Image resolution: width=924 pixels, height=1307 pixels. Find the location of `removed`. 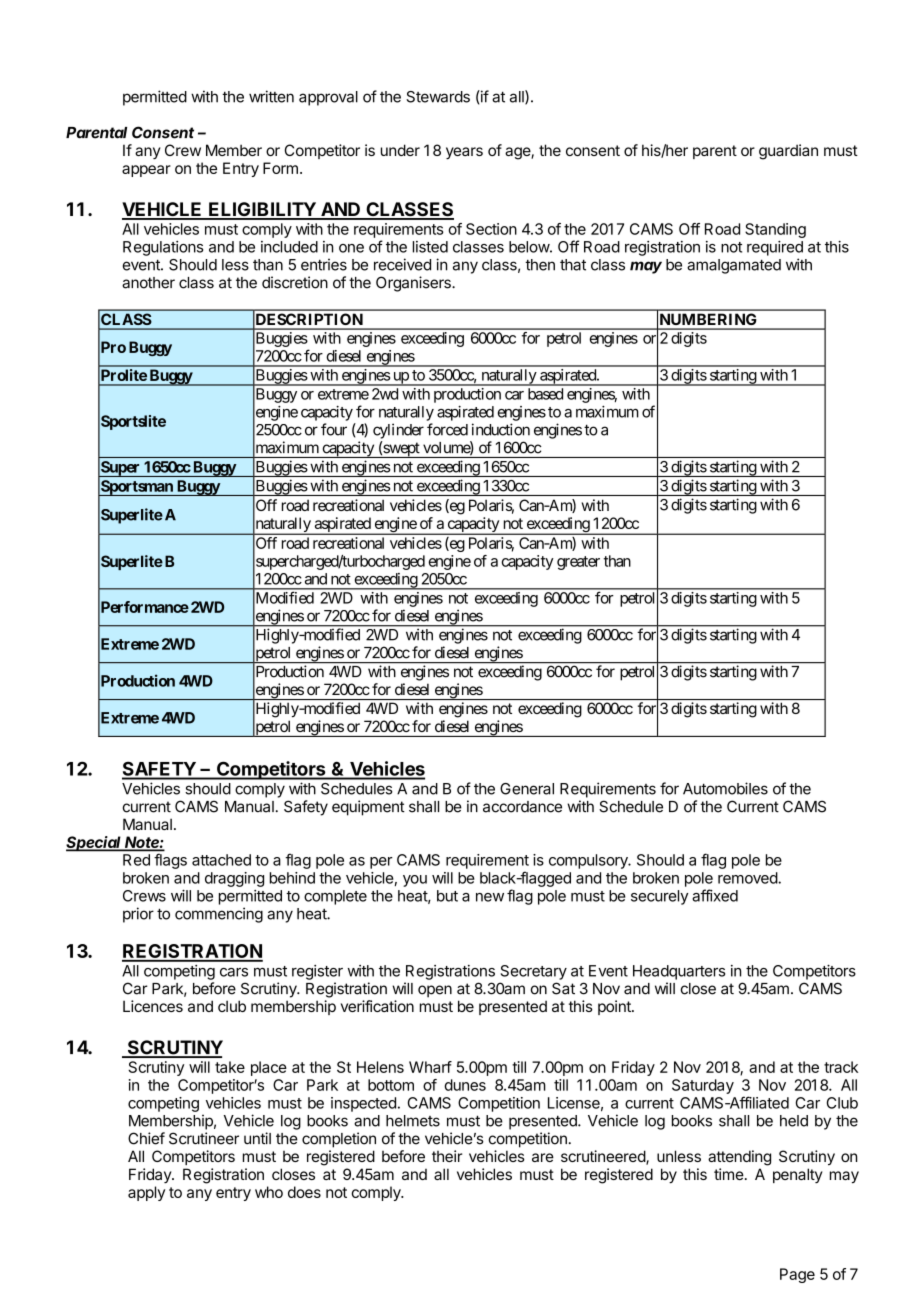

removed is located at coordinates (748, 878).
